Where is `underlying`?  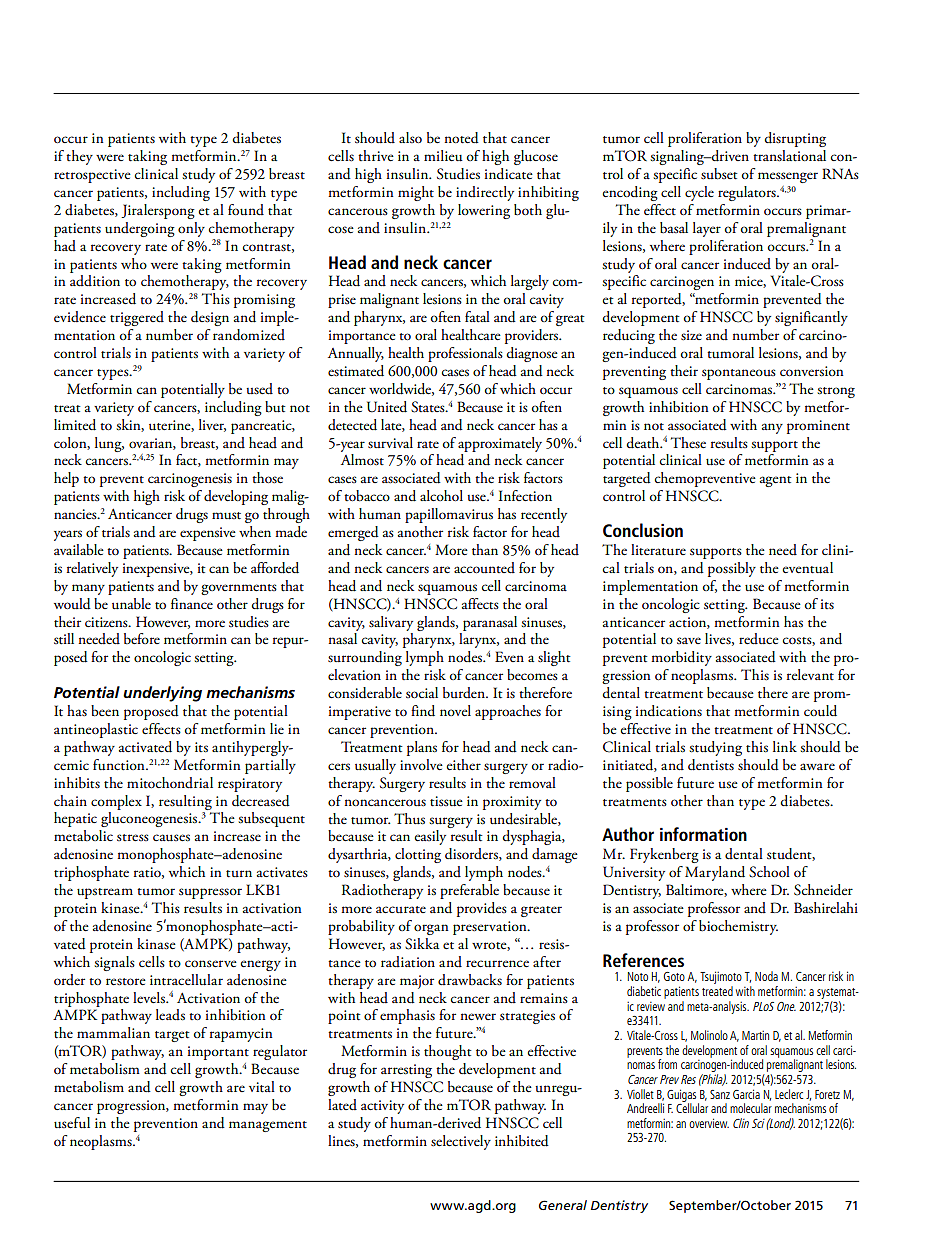
underlying is located at coordinates (162, 694).
